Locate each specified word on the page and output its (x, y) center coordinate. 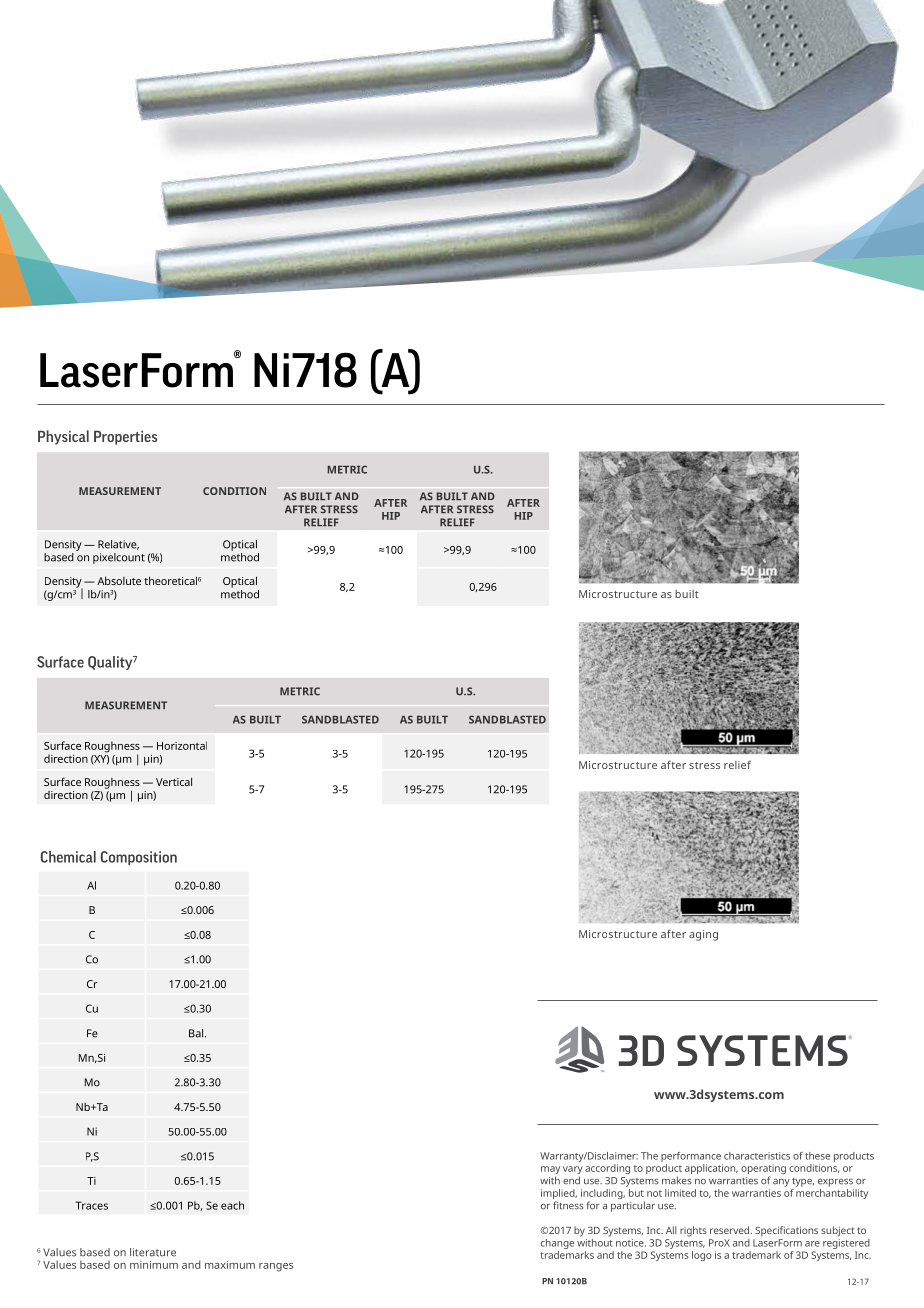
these (817, 1156)
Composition (139, 858)
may (550, 1171)
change (557, 1244)
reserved (731, 1230)
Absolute (119, 580)
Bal (197, 1033)
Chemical (68, 857)
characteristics (757, 1156)
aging (703, 935)
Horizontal (182, 745)
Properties (125, 437)
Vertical (174, 781)
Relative (118, 545)
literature (153, 1252)
